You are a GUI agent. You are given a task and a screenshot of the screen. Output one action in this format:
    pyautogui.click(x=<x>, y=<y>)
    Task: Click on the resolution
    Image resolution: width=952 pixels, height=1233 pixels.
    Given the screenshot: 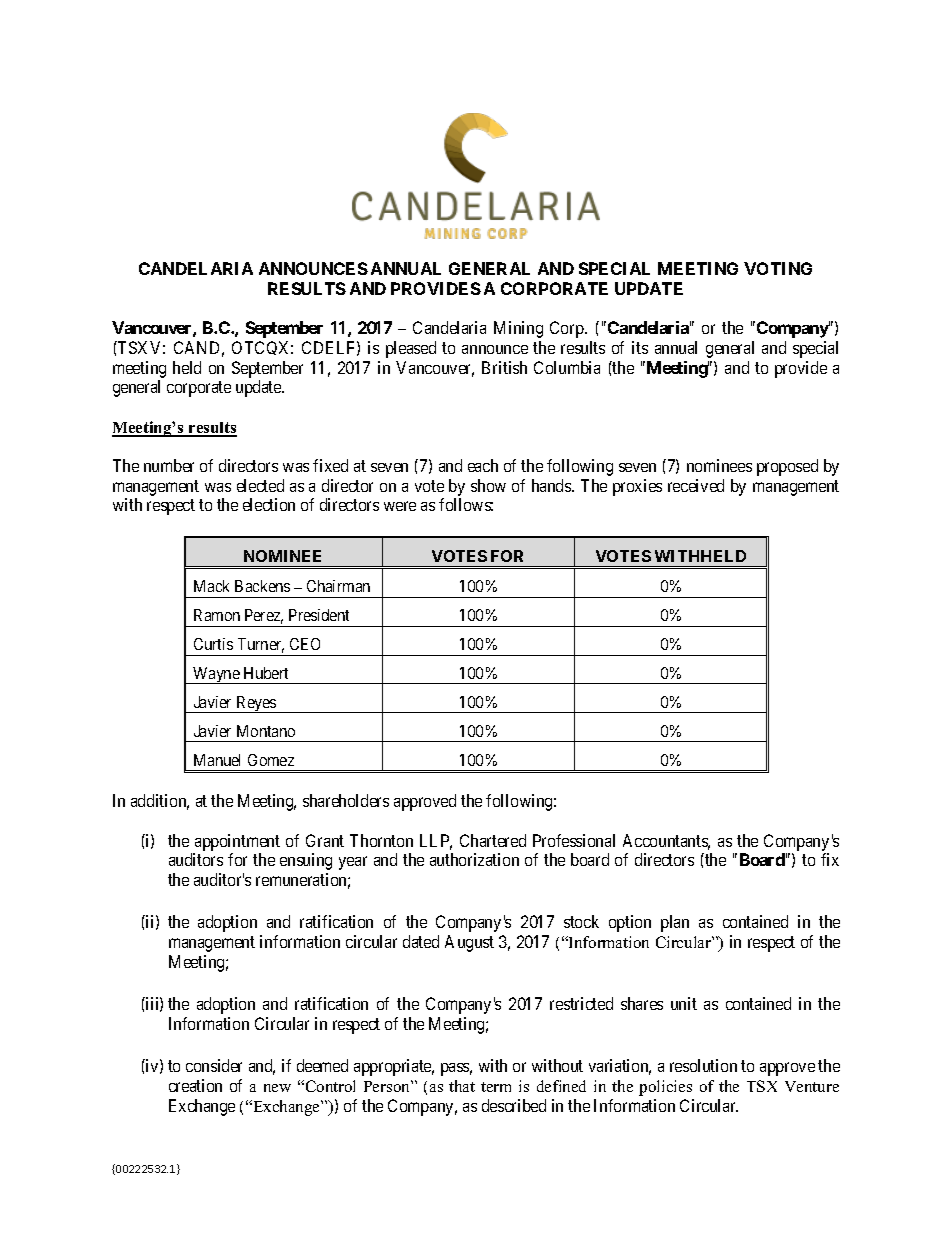 What is the action you would take?
    pyautogui.click(x=703, y=1065)
